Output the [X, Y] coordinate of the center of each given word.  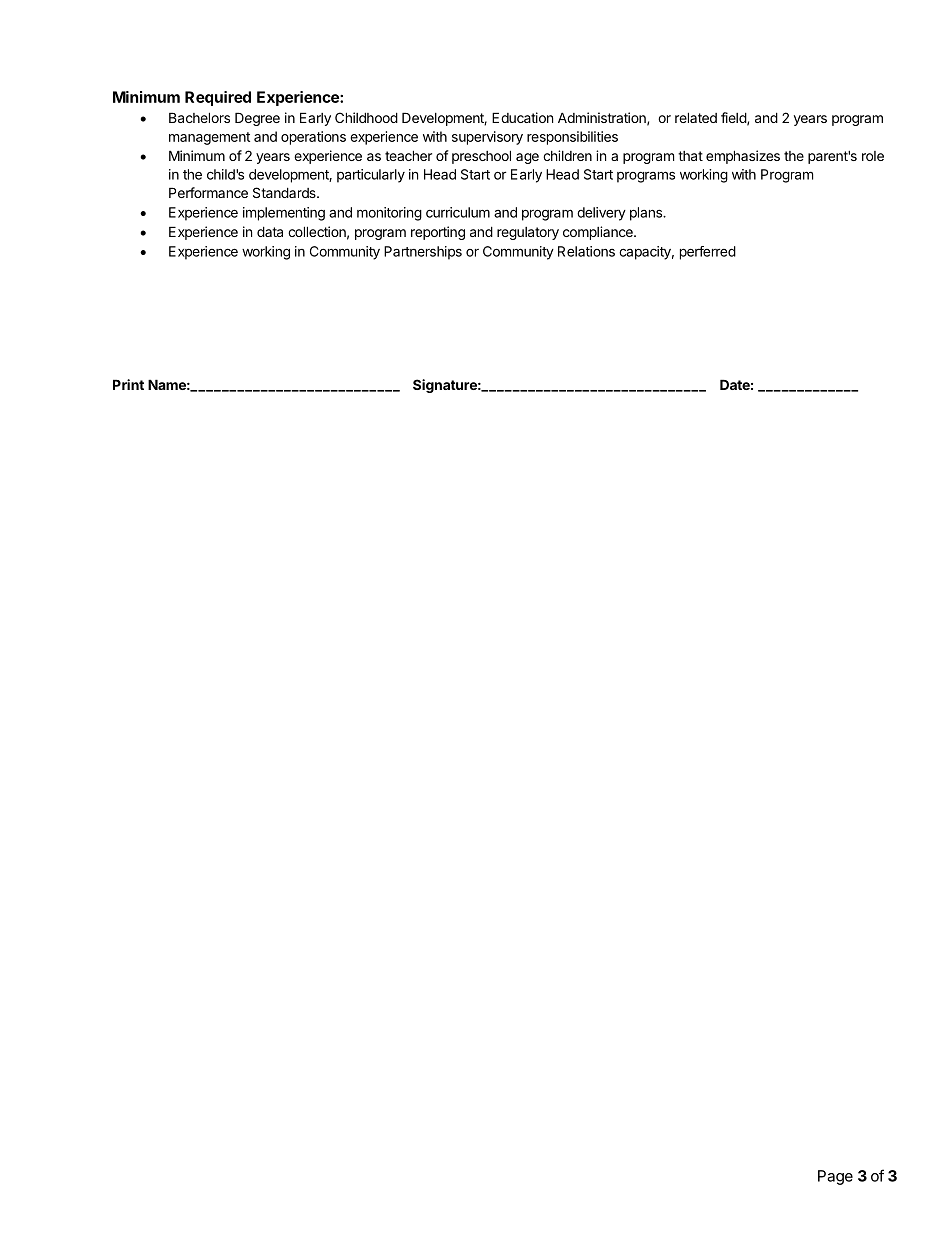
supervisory [487, 138]
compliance [599, 233]
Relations [586, 251]
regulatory [528, 233]
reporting [438, 233]
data [270, 231]
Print [128, 384]
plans [647, 214]
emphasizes [743, 157]
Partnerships [423, 253]
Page [835, 1177]
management [209, 138]
